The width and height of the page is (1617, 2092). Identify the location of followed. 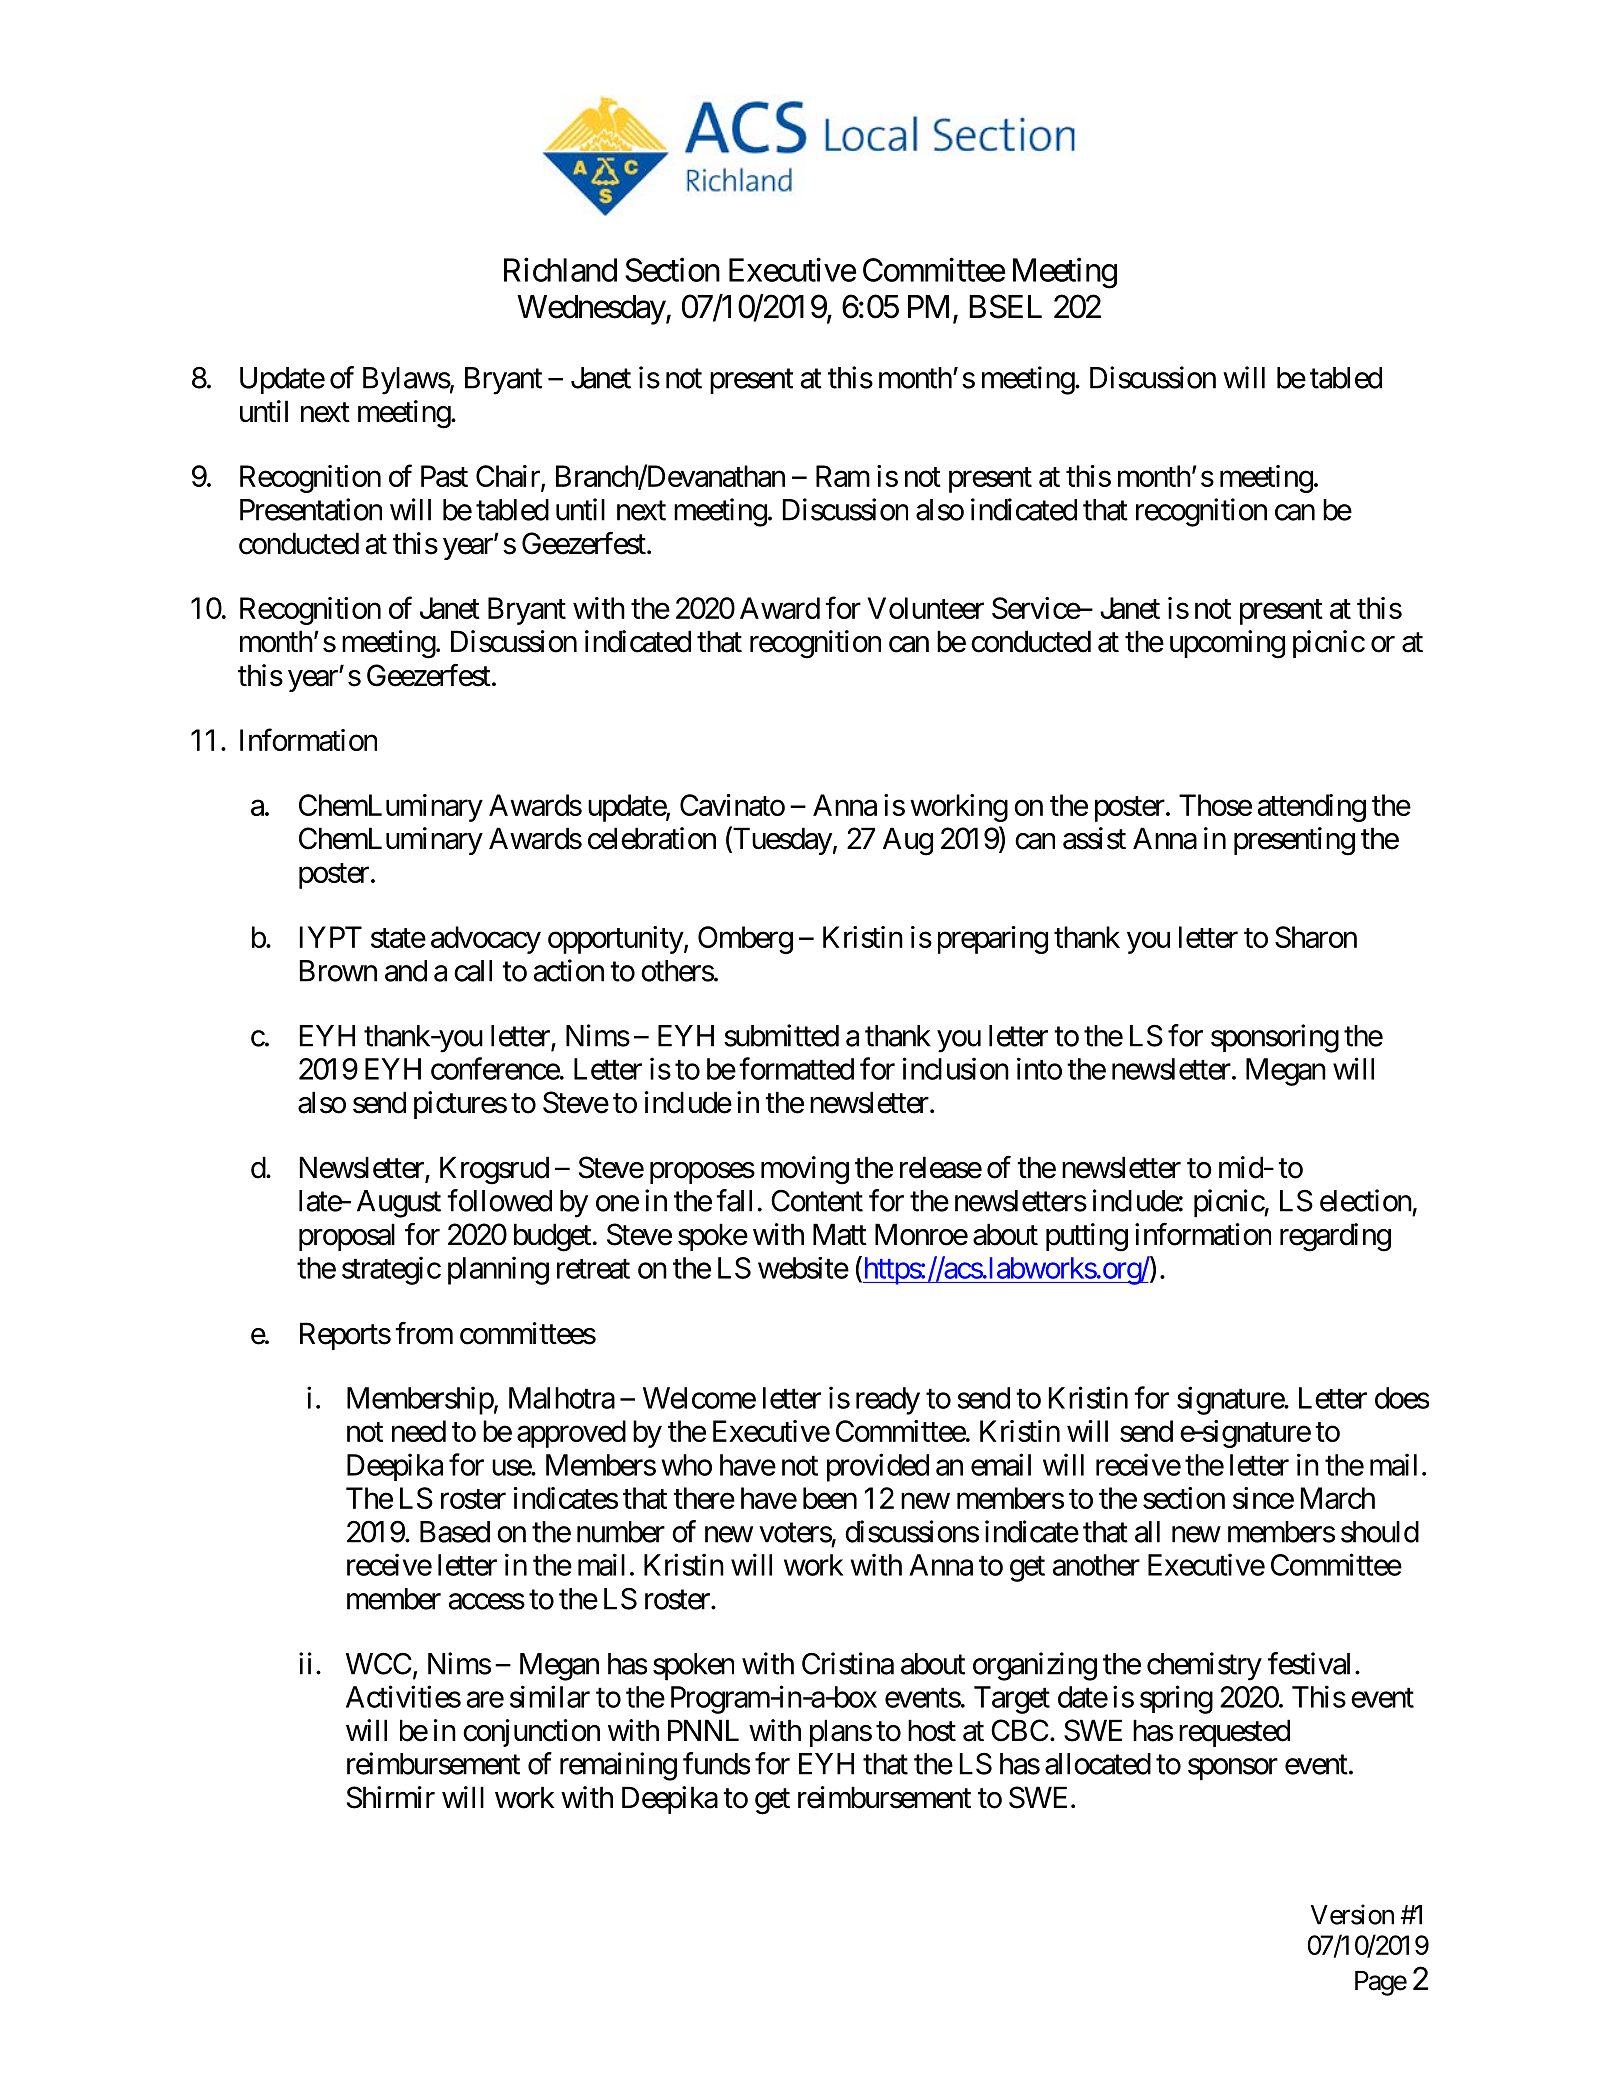
(499, 1200).
